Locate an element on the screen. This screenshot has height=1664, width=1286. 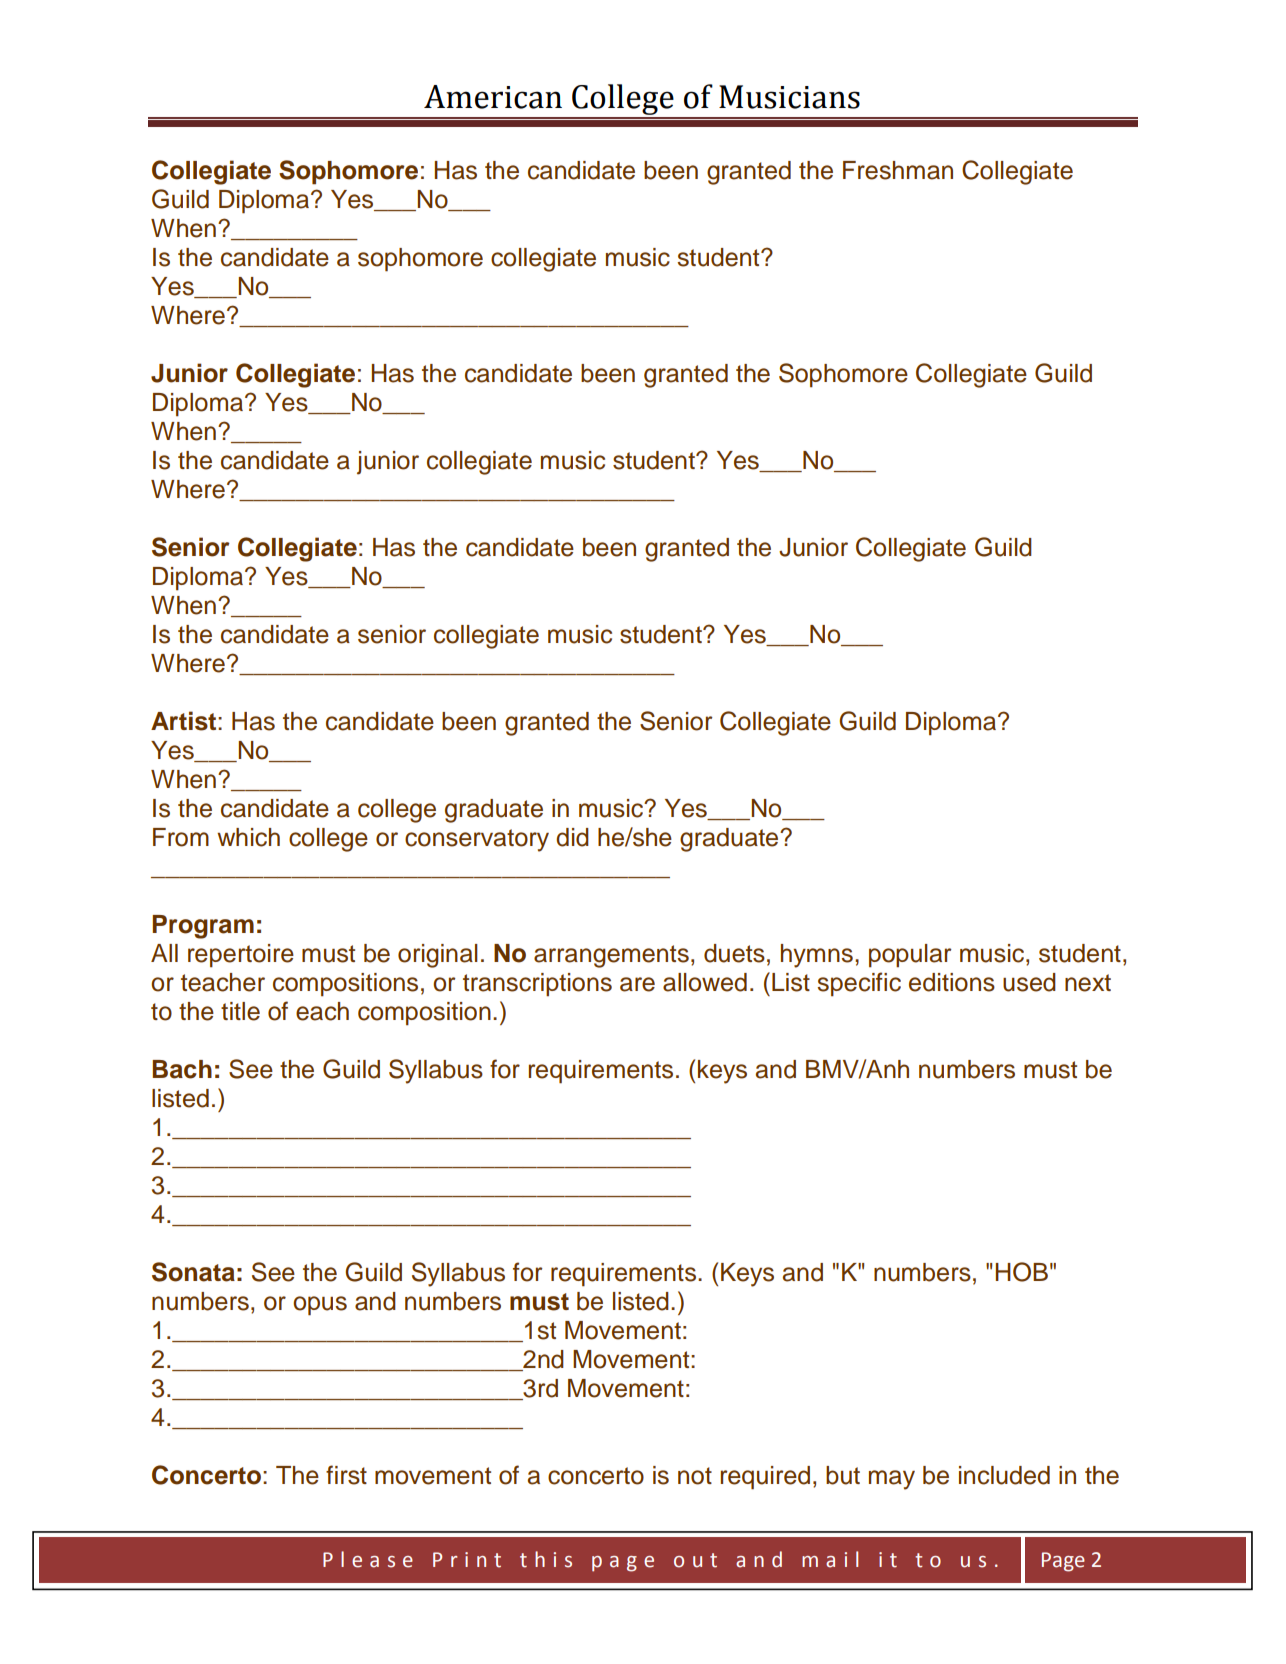
editions is located at coordinates (952, 982).
